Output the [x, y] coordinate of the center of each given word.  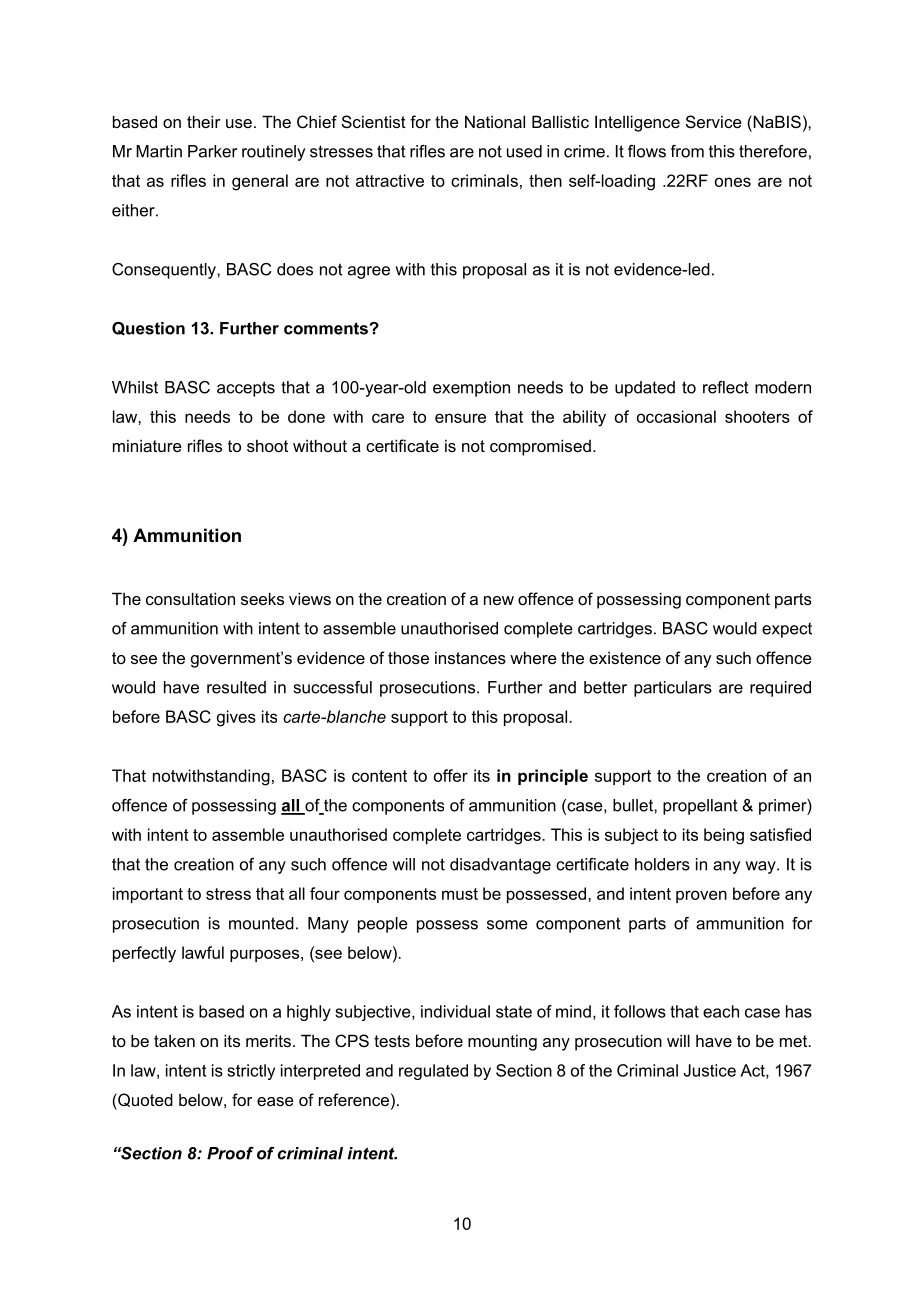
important [148, 895]
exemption [471, 389]
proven [701, 896]
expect [787, 630]
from [687, 151]
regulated [433, 1072]
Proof [230, 1153]
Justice [709, 1070]
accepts [246, 389]
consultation [190, 598]
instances [470, 657]
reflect [726, 387]
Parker [212, 151]
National [495, 121]
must [460, 894]
